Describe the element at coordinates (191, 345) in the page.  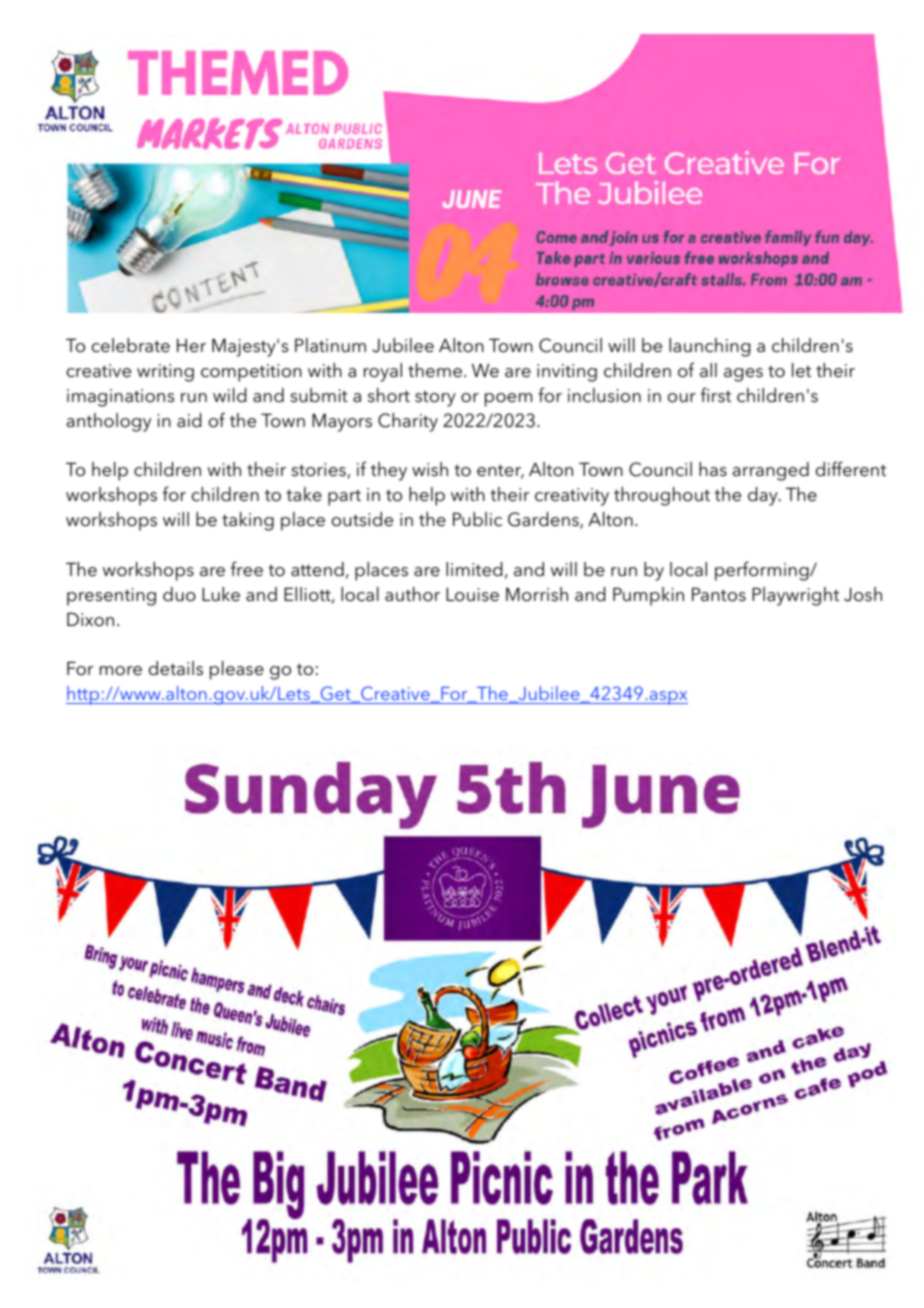
I see `Her` at that location.
